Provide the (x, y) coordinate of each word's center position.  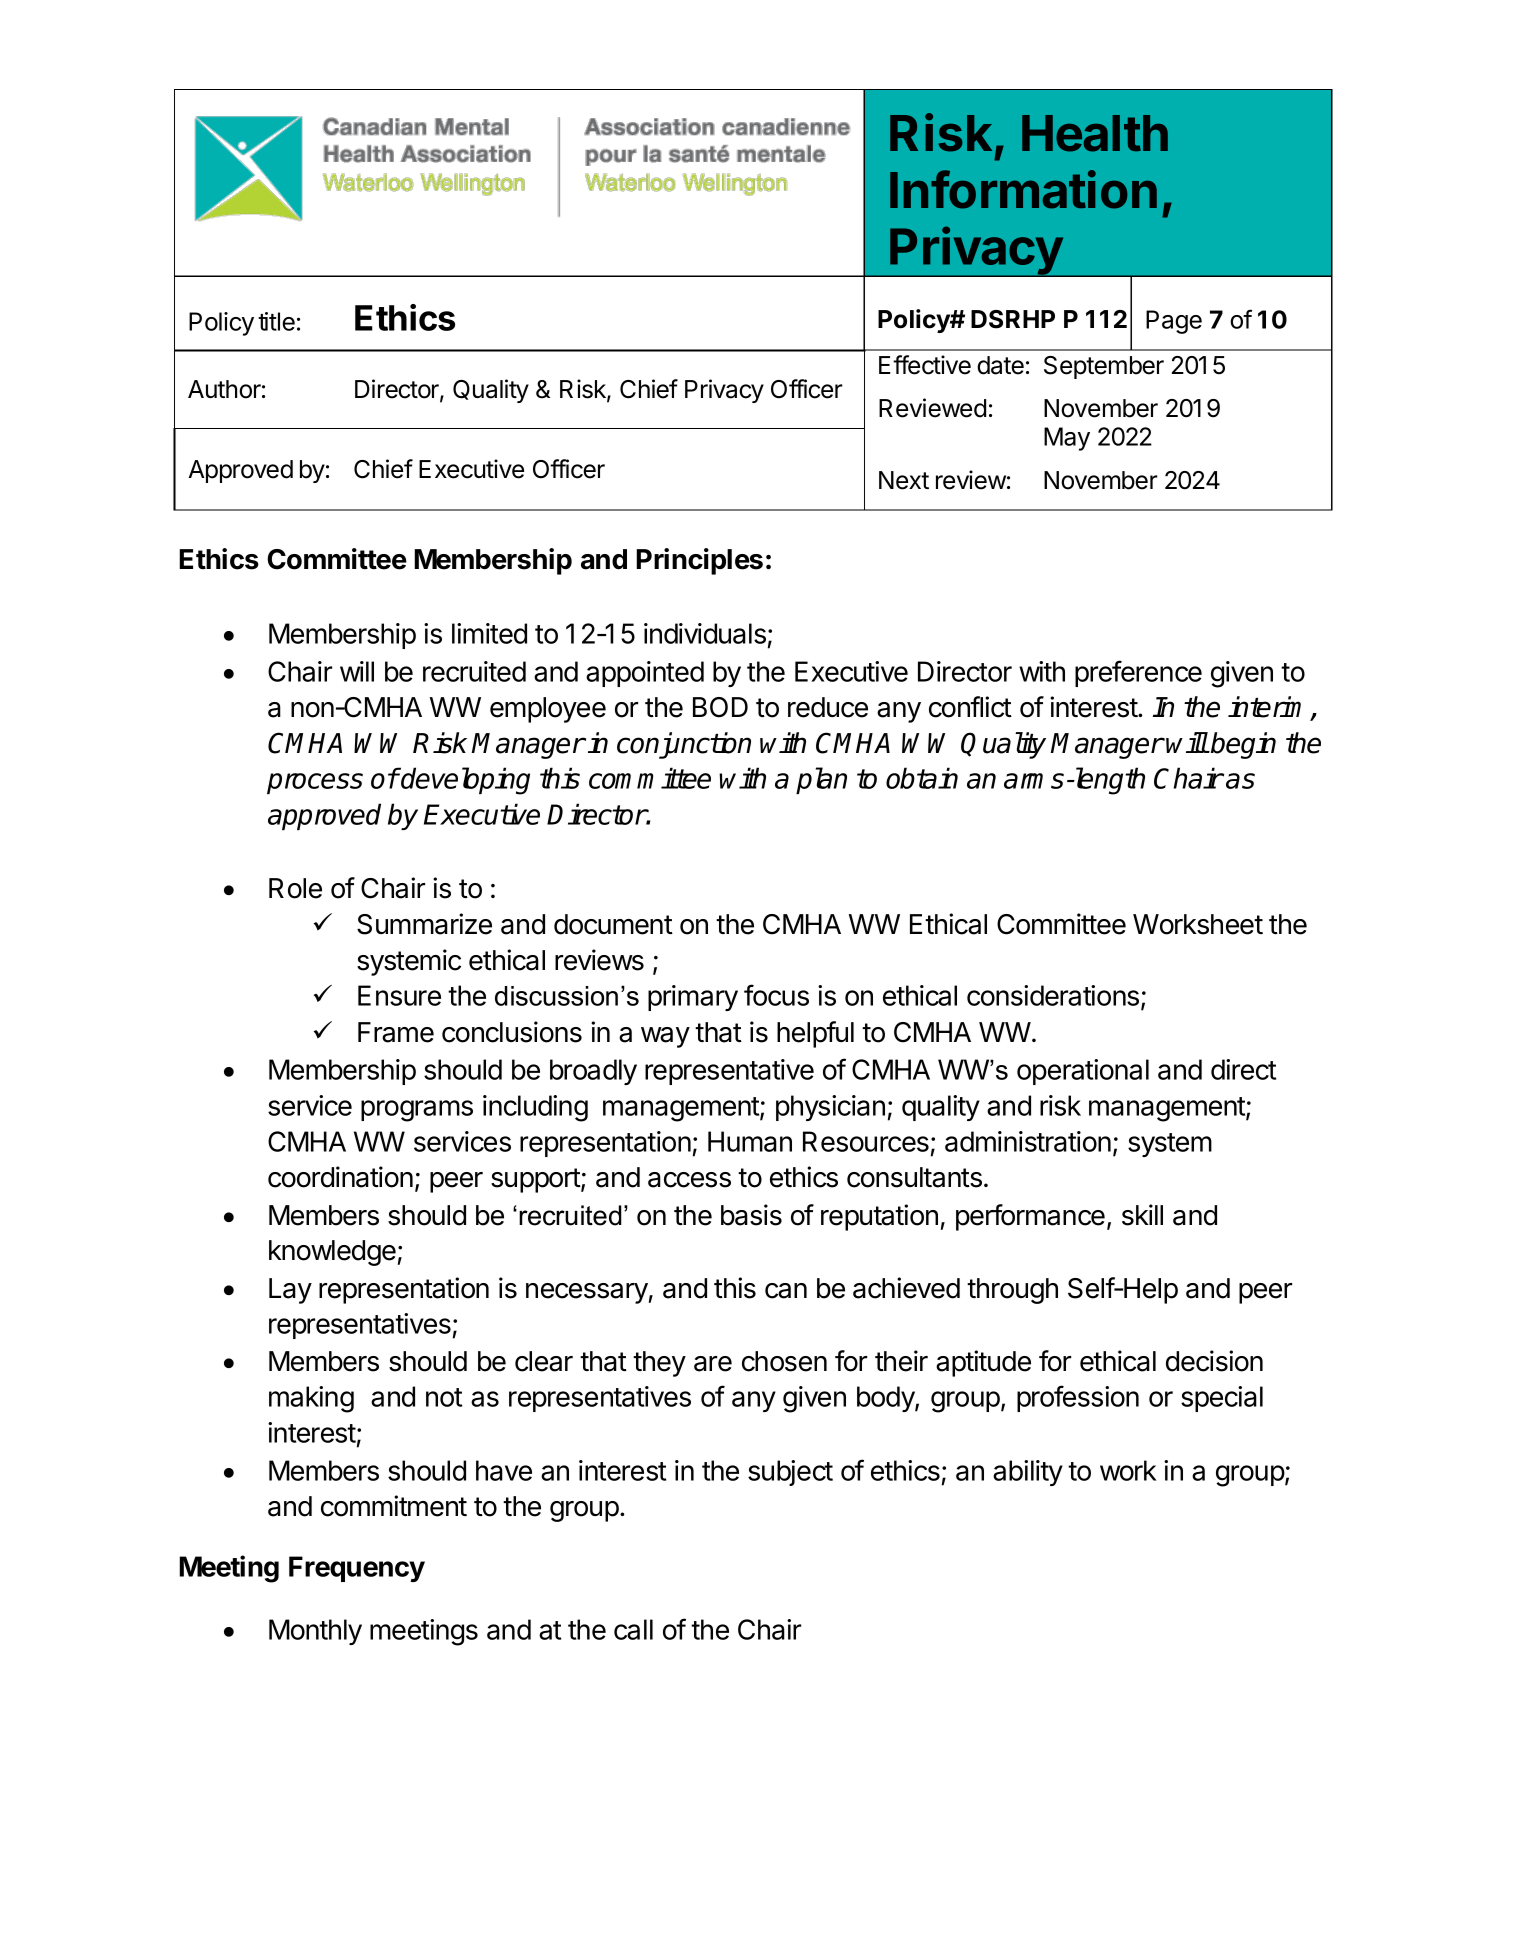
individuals (705, 633)
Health (1095, 133)
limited (489, 633)
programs (417, 1111)
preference (1138, 673)
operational (1083, 1072)
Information (1023, 189)
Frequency (357, 1569)
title (276, 321)
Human (750, 1141)
